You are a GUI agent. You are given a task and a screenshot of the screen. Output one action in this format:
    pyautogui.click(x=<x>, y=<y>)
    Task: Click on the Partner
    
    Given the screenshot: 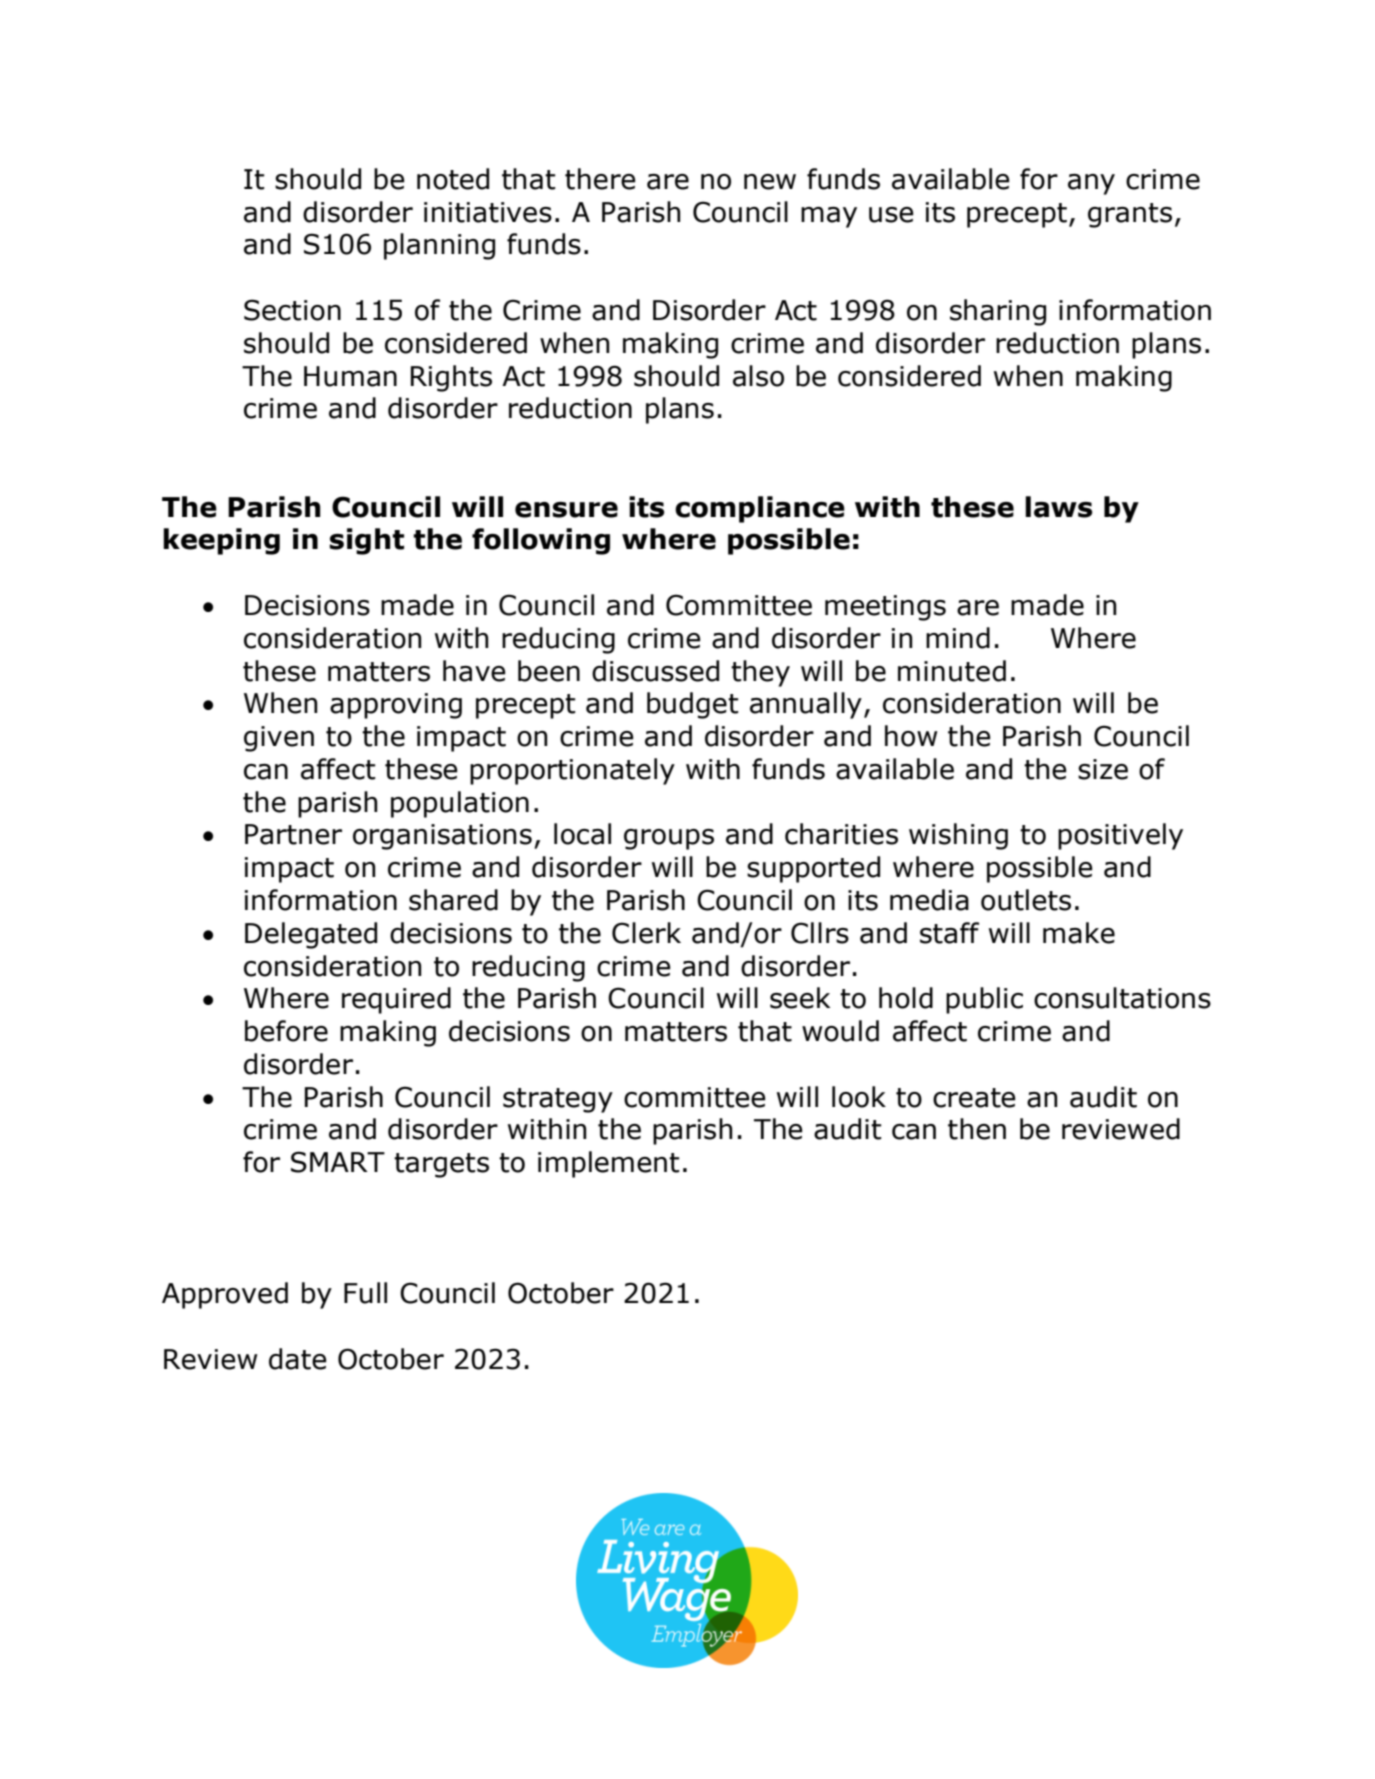 What is the action you would take?
    pyautogui.click(x=293, y=834)
